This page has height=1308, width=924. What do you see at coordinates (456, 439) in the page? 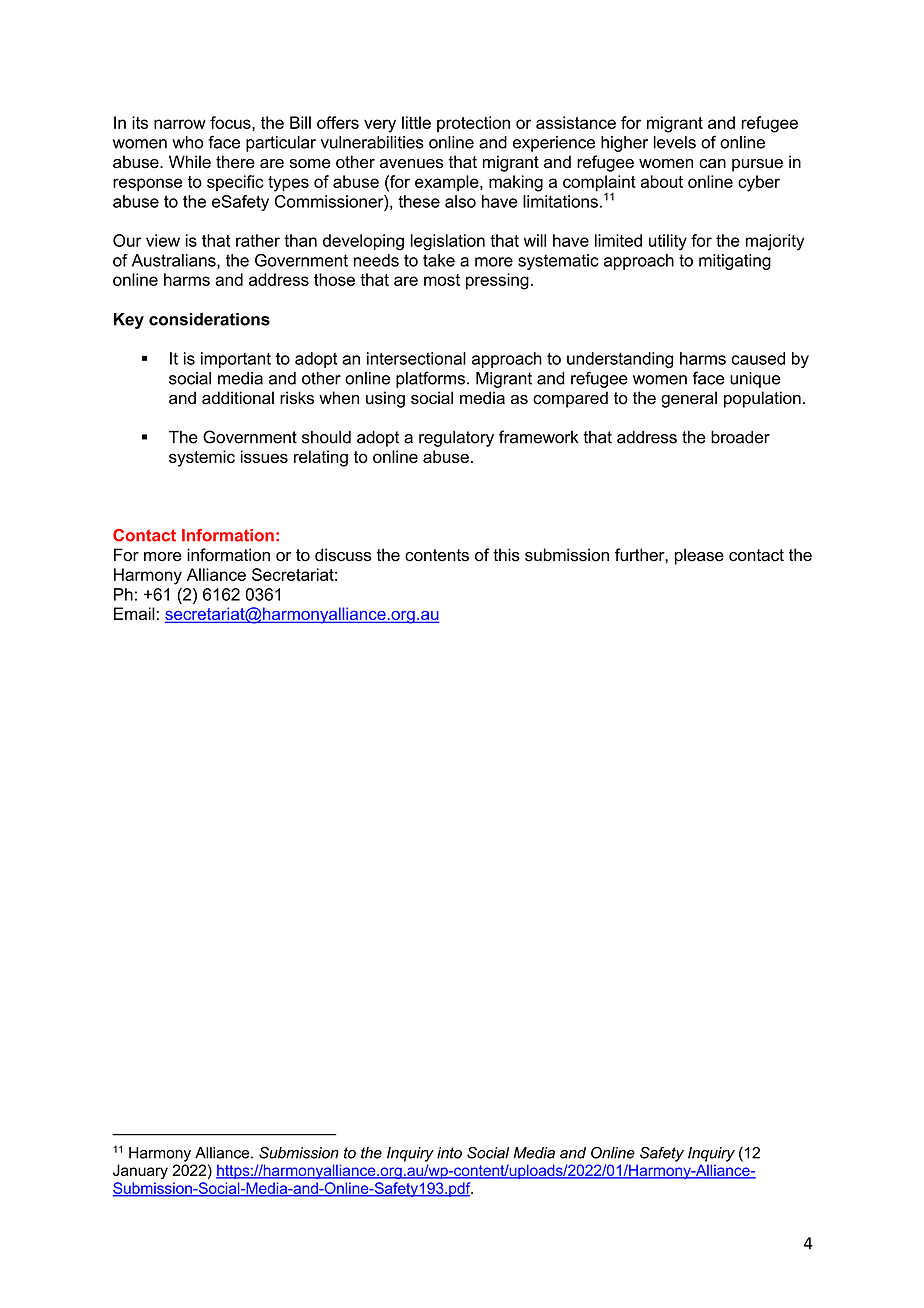
I see `regulatory` at bounding box center [456, 439].
